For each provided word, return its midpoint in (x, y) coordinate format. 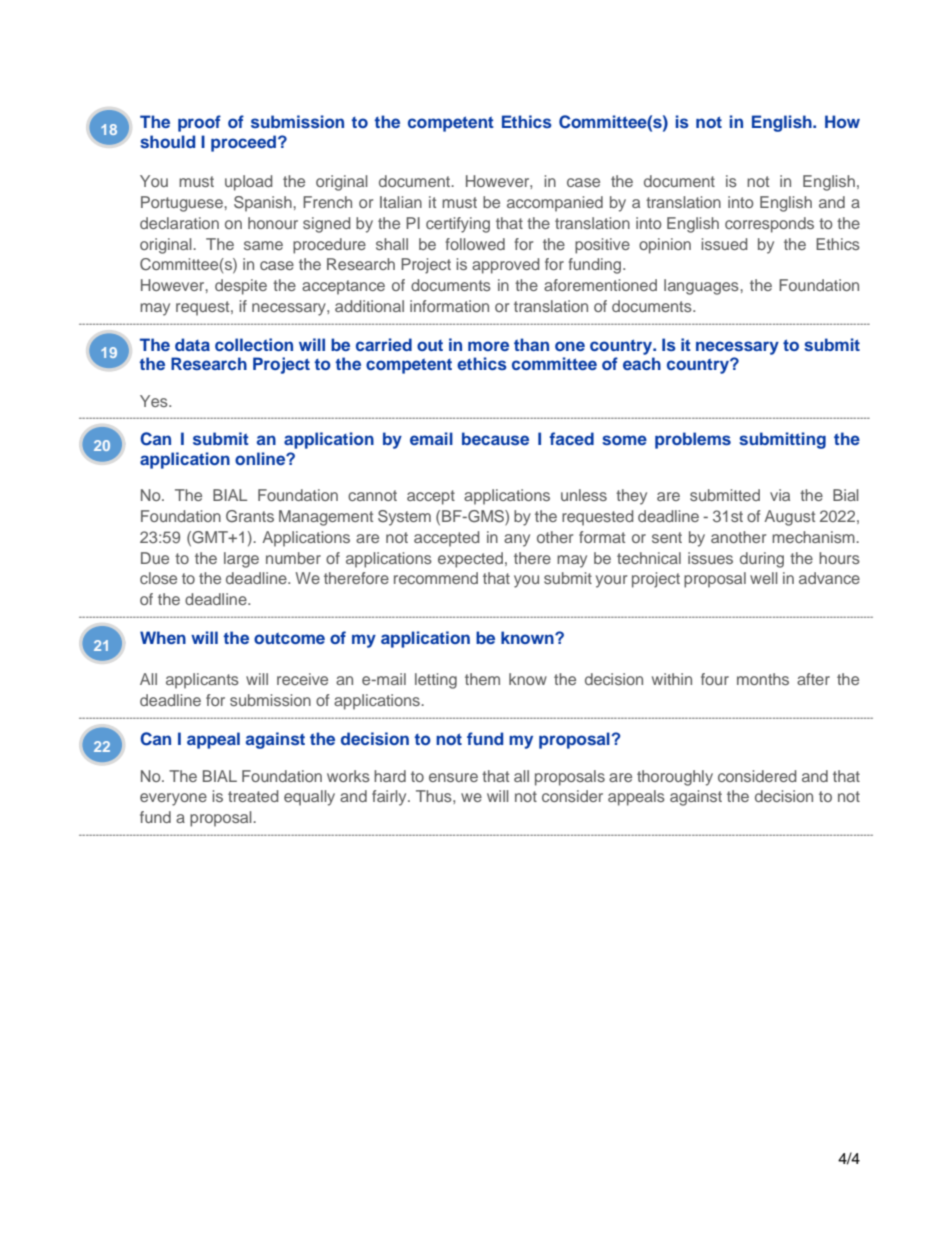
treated (253, 796)
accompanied (555, 204)
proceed (243, 143)
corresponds (769, 225)
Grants (250, 516)
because (495, 438)
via (780, 495)
